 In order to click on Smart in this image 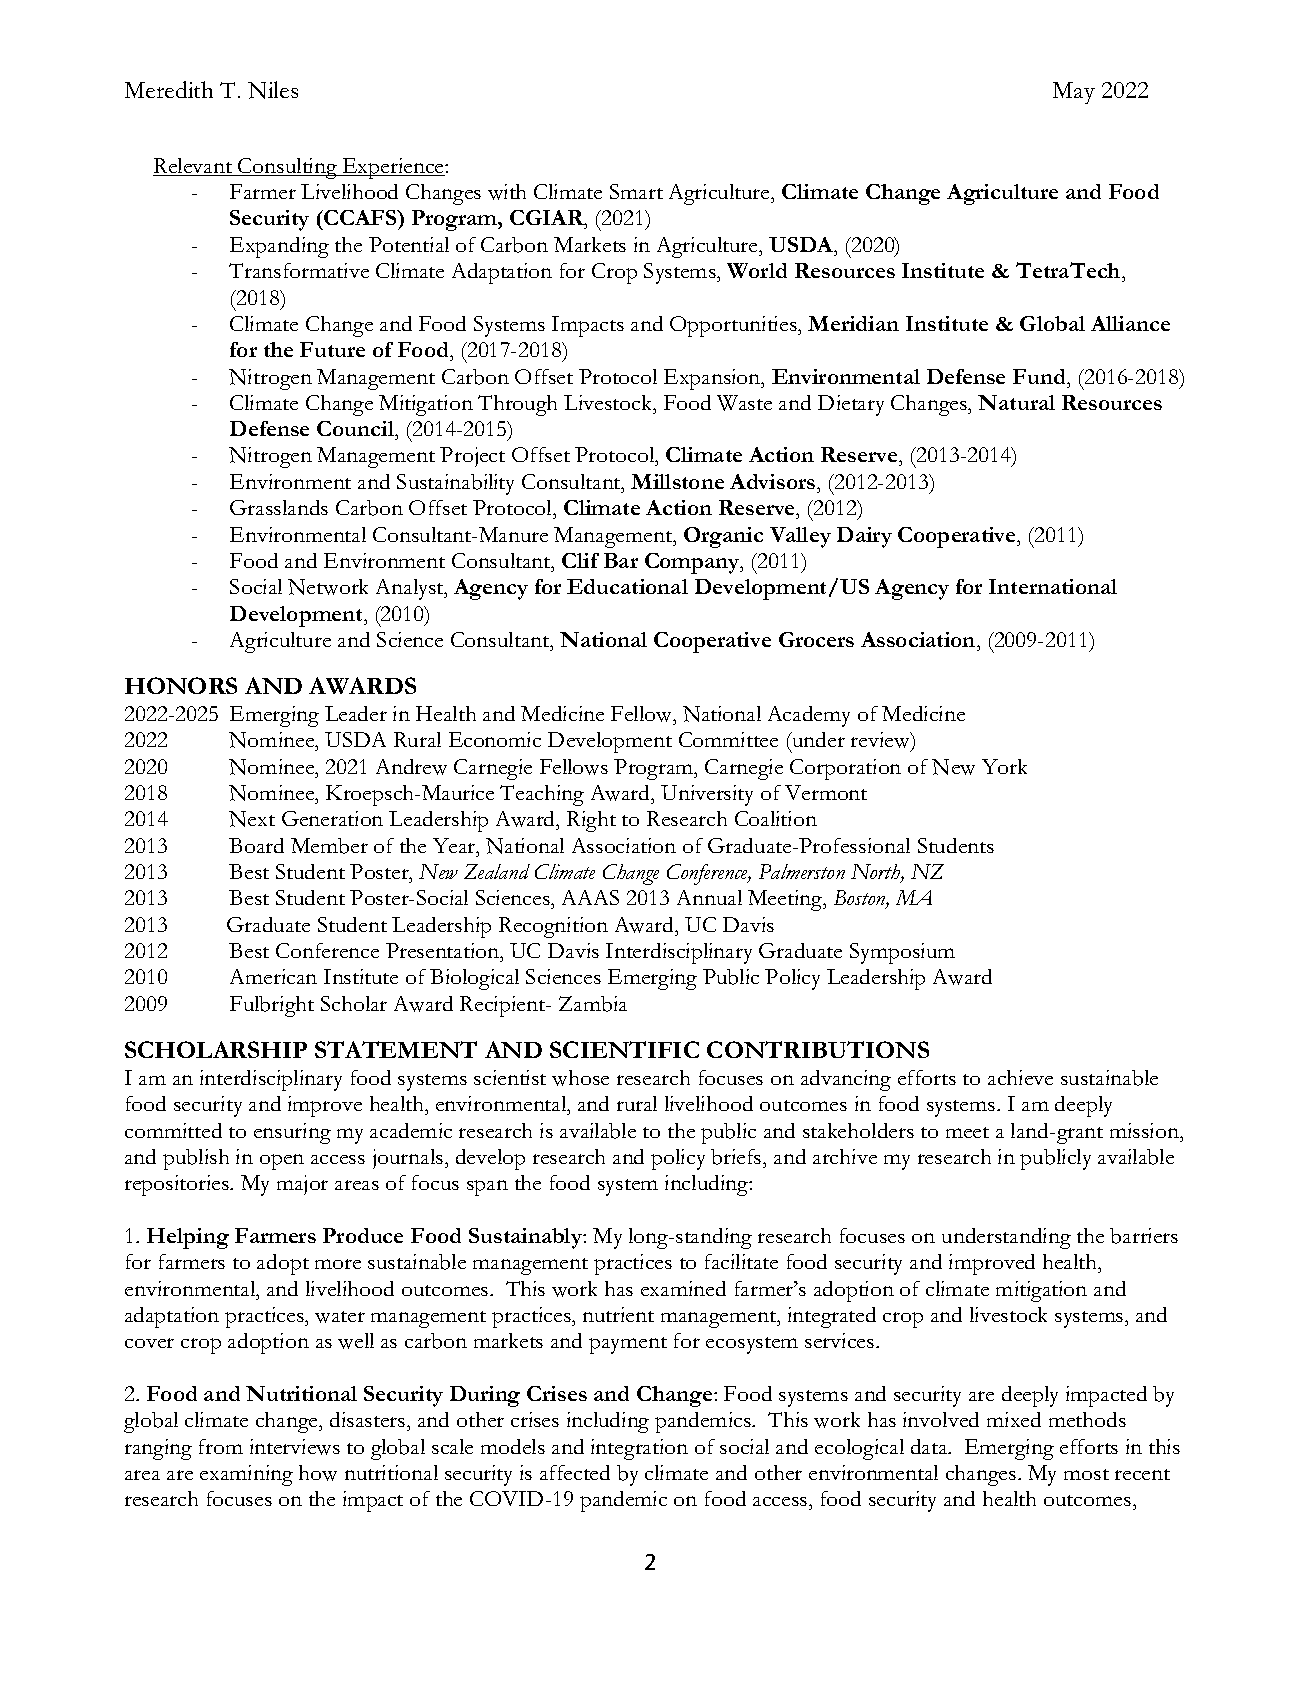, I will do `click(636, 191)`.
